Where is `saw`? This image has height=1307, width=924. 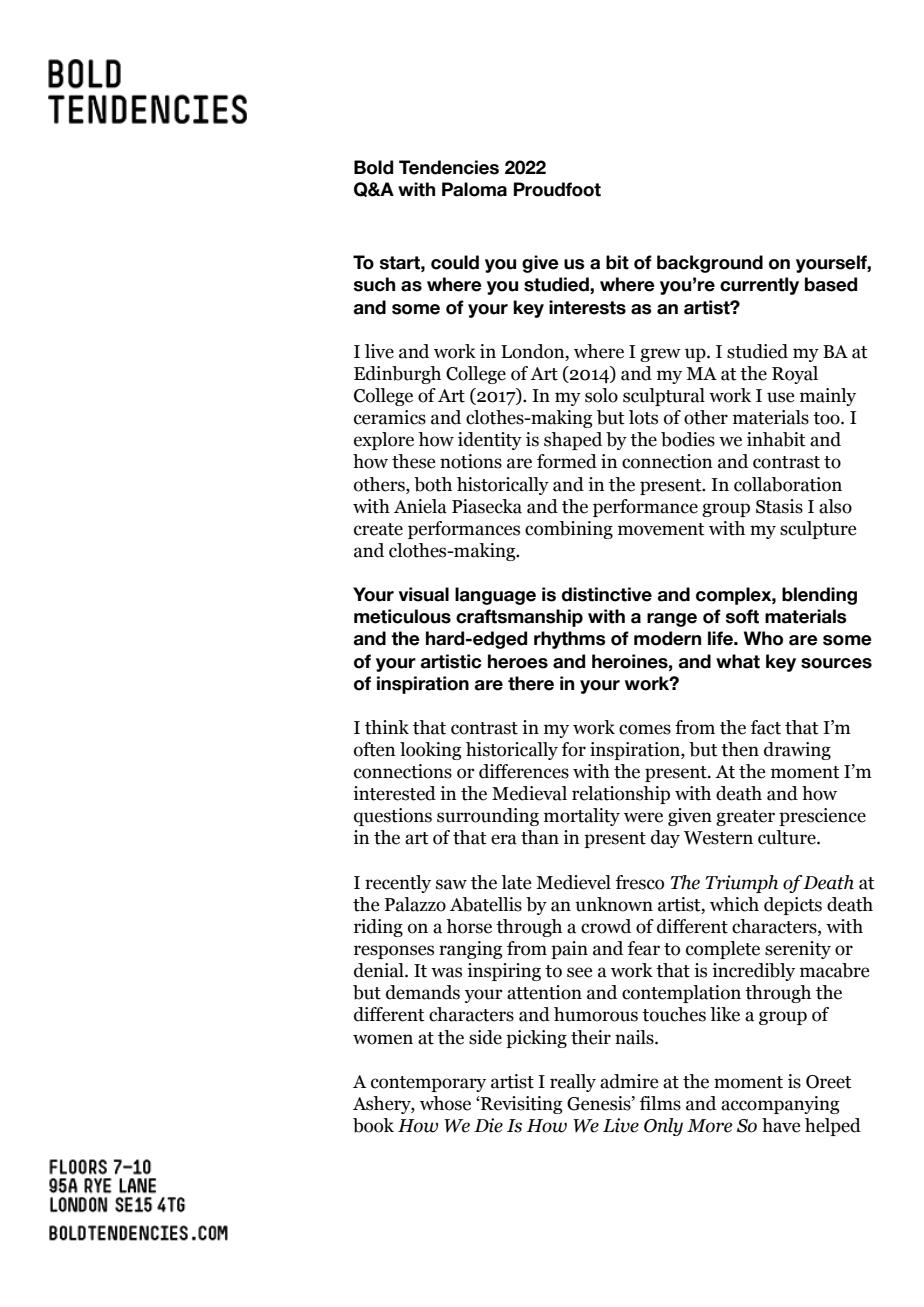
saw is located at coordinates (451, 884).
